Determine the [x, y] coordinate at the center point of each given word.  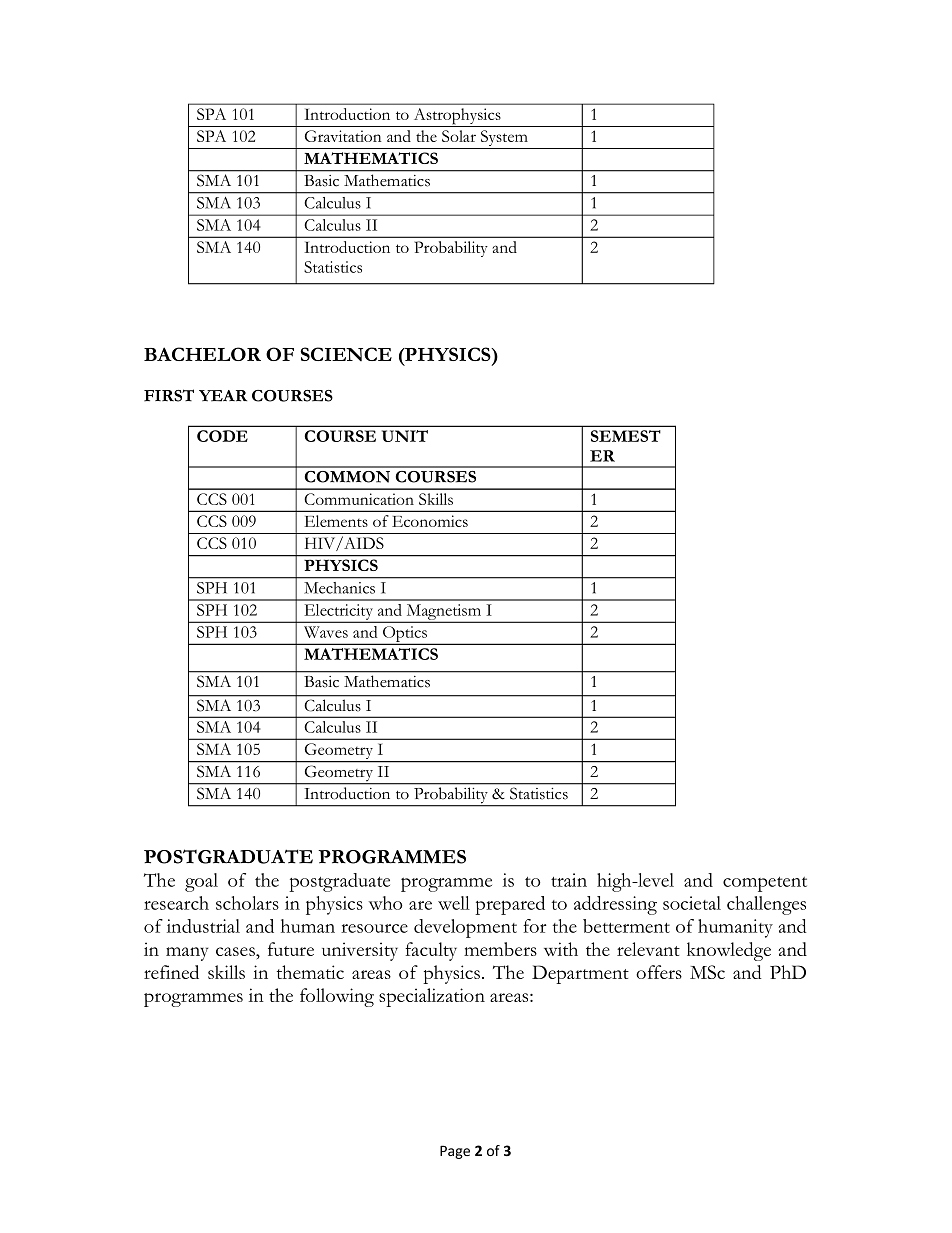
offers [659, 972]
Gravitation [343, 136]
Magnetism [443, 613]
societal [692, 903]
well [454, 903]
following [337, 997]
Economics [430, 521]
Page [455, 1152]
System [504, 139]
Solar [459, 136]
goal [201, 882]
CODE [222, 436]
